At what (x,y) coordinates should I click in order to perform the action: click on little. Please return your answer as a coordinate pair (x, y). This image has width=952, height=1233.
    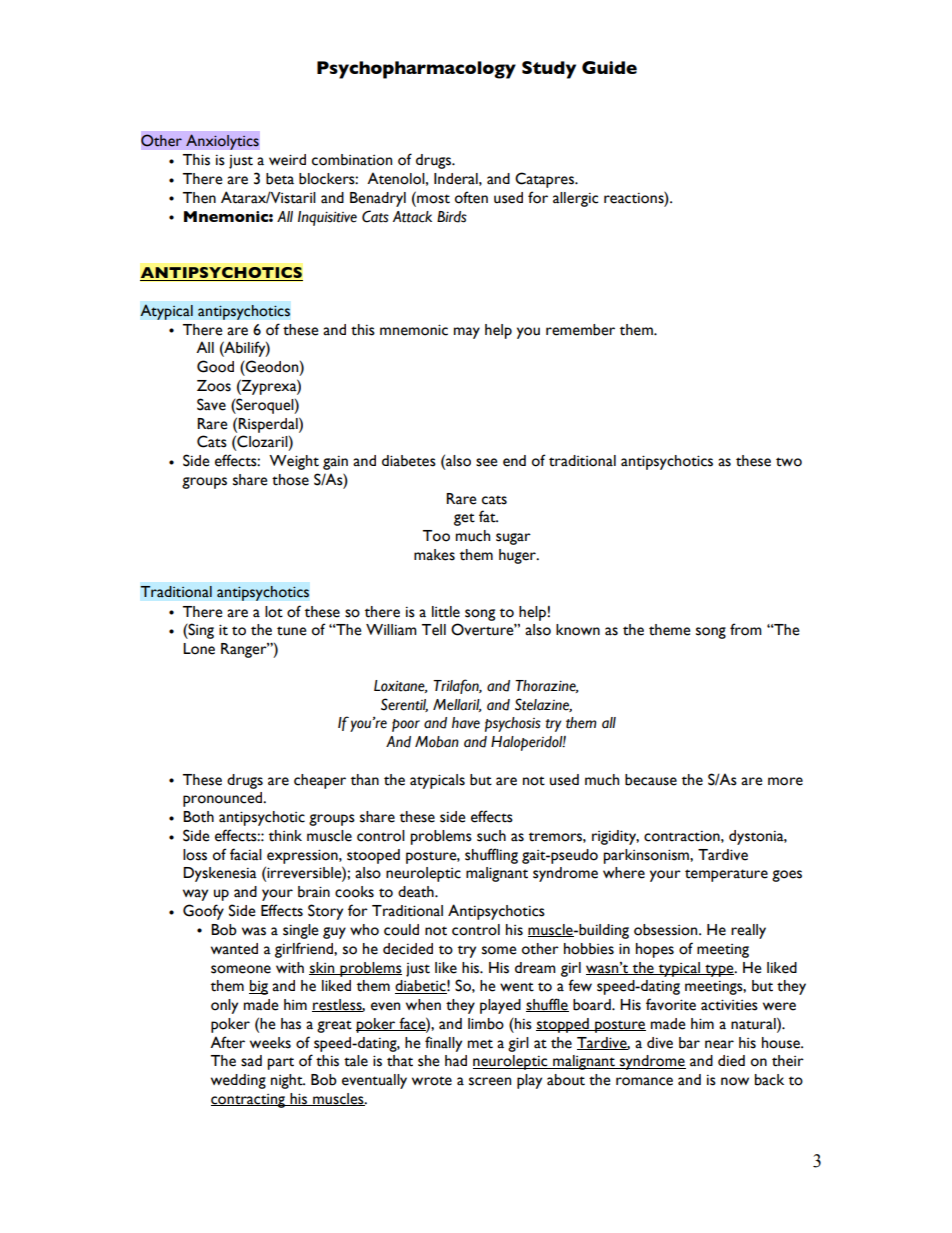
    Looking at the image, I should click on (446, 612).
